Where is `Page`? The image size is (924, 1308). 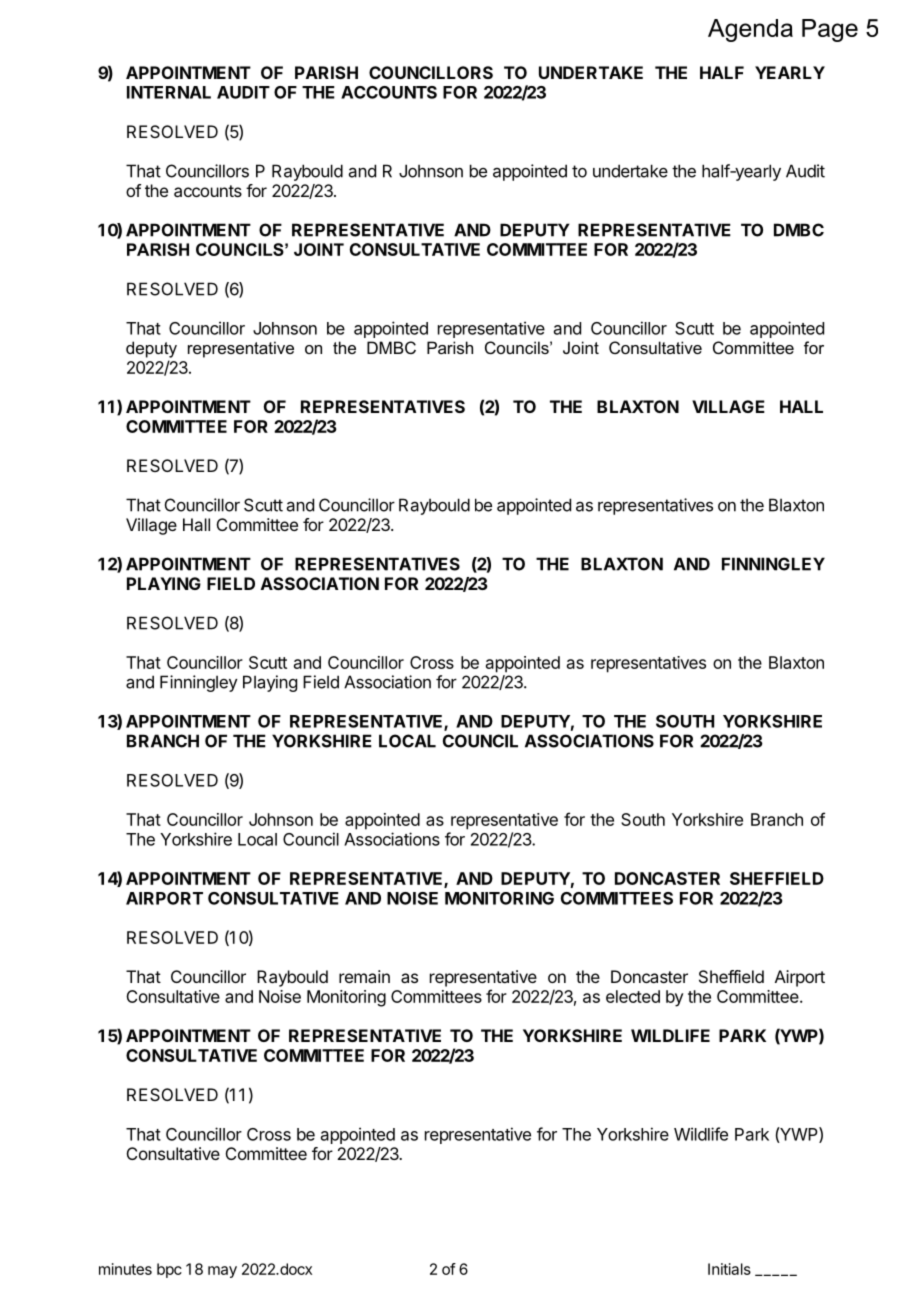
Page is located at coordinates (830, 30).
